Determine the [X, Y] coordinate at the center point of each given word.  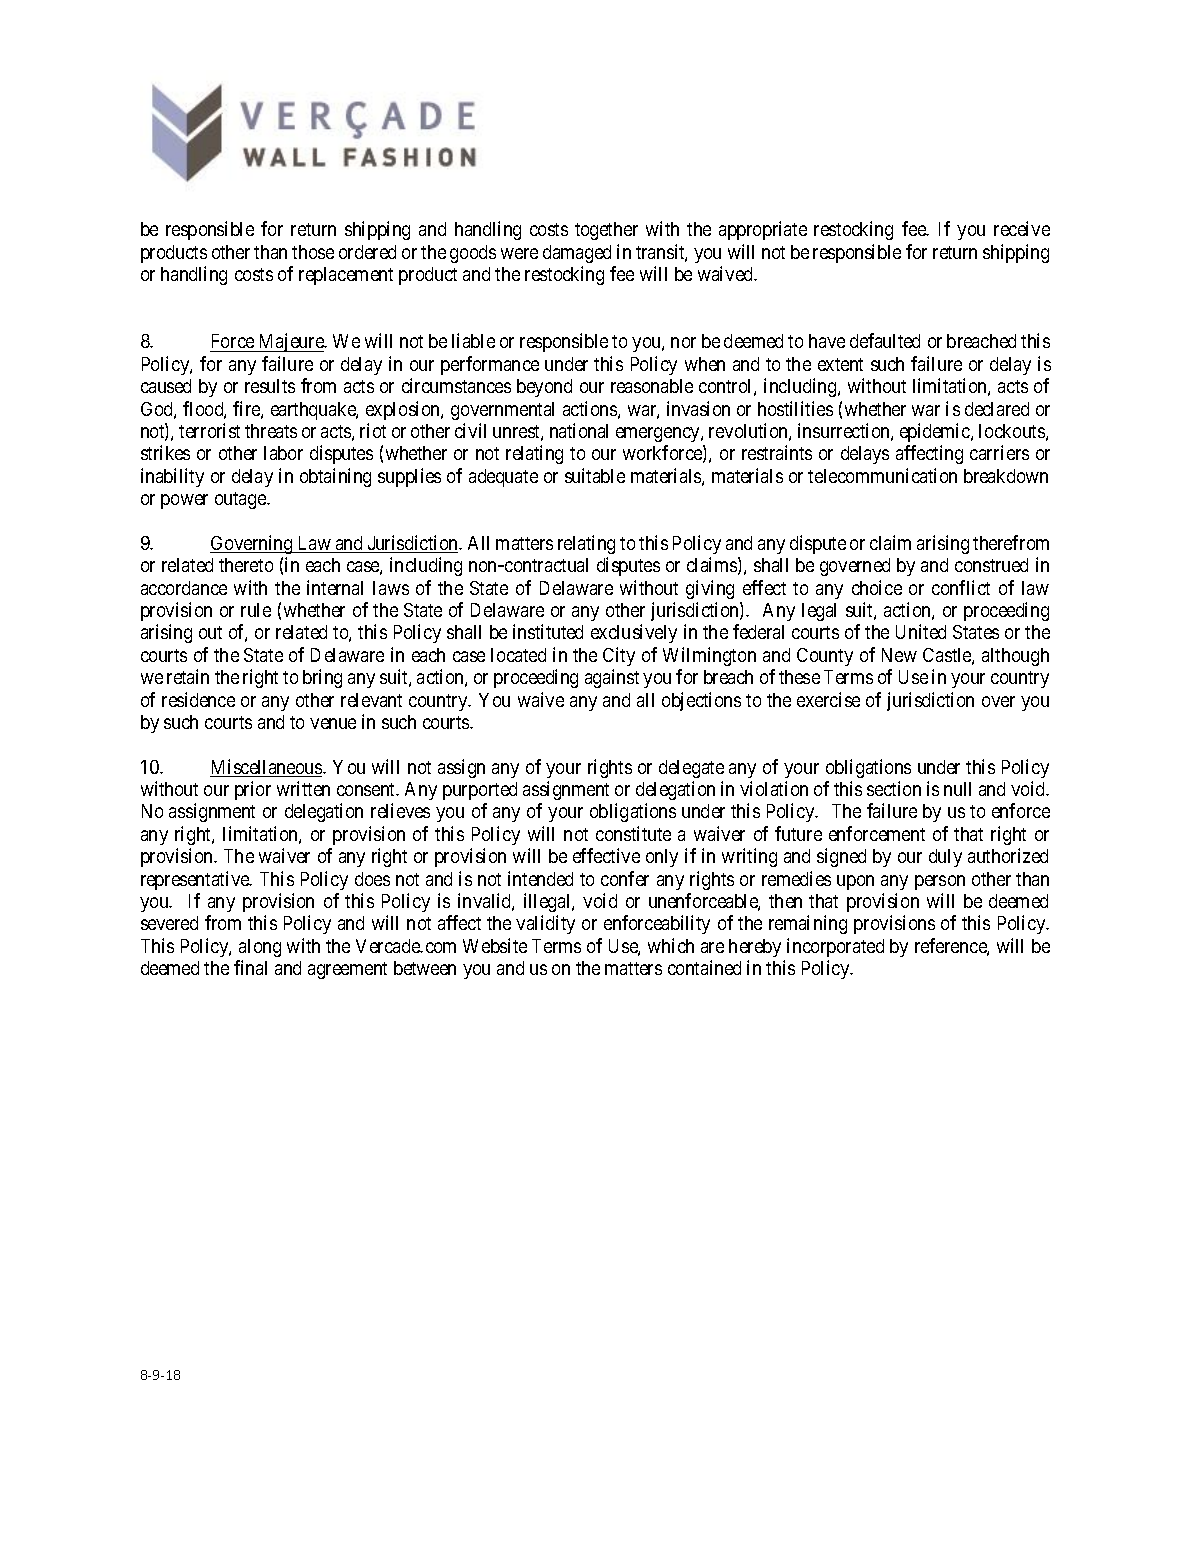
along [260, 948]
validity [545, 924]
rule [256, 610]
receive [1022, 228]
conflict [961, 587]
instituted [548, 631]
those [313, 252]
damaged [577, 254]
